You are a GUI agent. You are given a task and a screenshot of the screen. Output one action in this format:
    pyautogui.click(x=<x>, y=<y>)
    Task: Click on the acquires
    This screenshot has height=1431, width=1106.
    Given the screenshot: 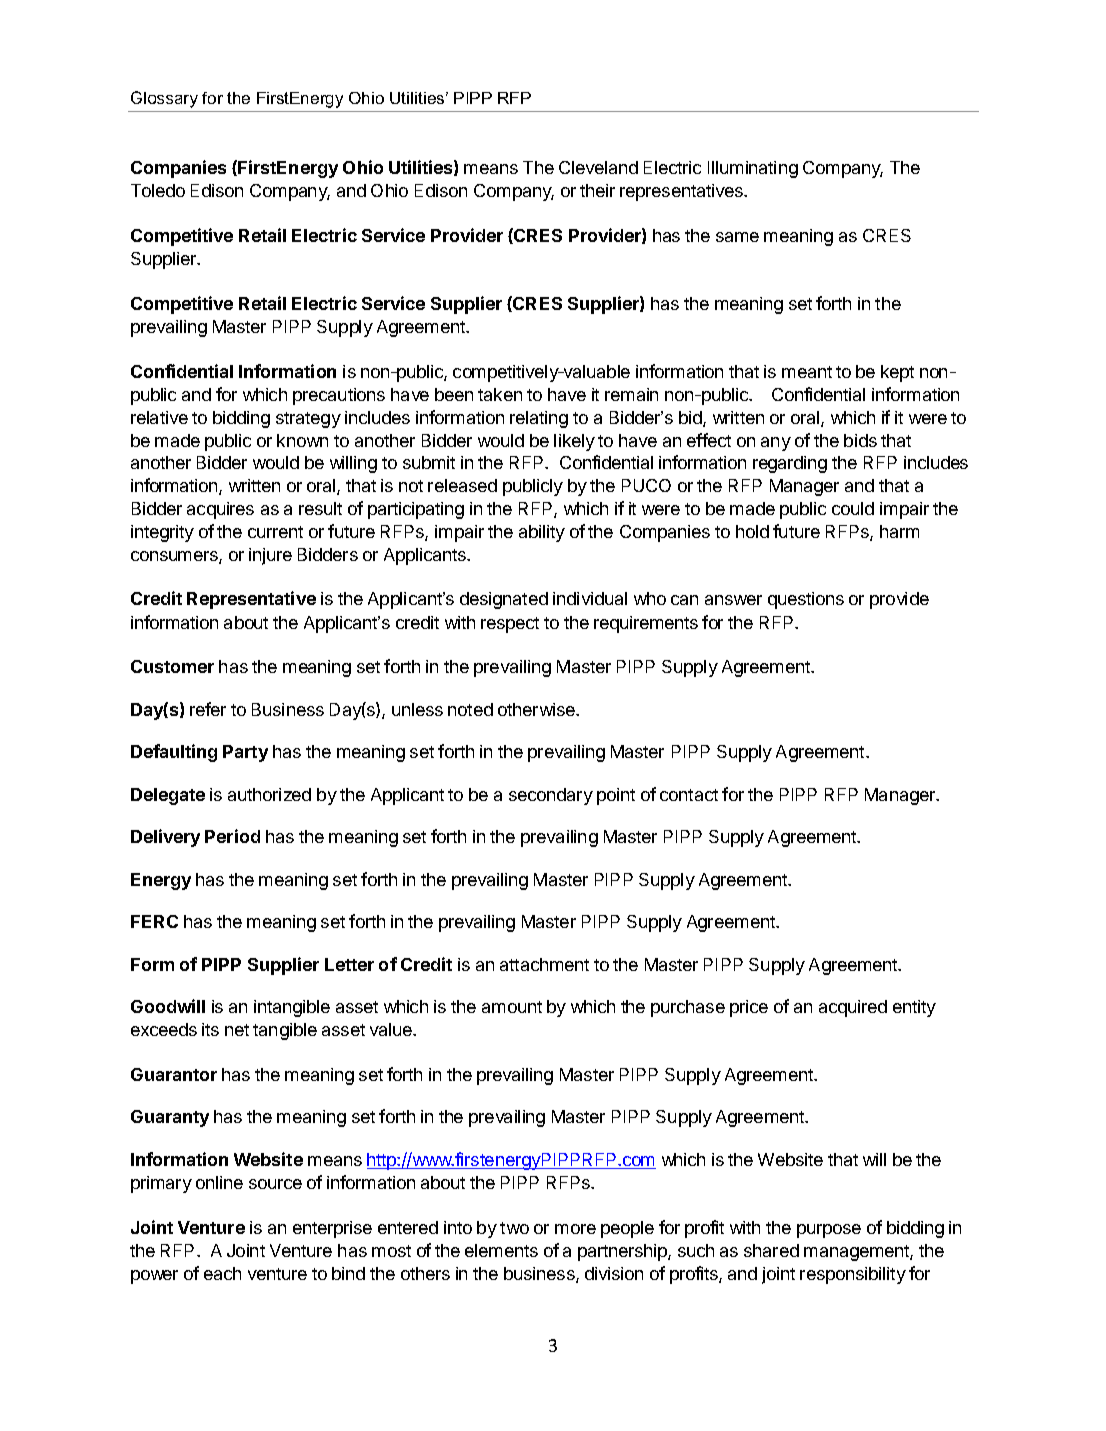 What is the action you would take?
    pyautogui.click(x=220, y=510)
